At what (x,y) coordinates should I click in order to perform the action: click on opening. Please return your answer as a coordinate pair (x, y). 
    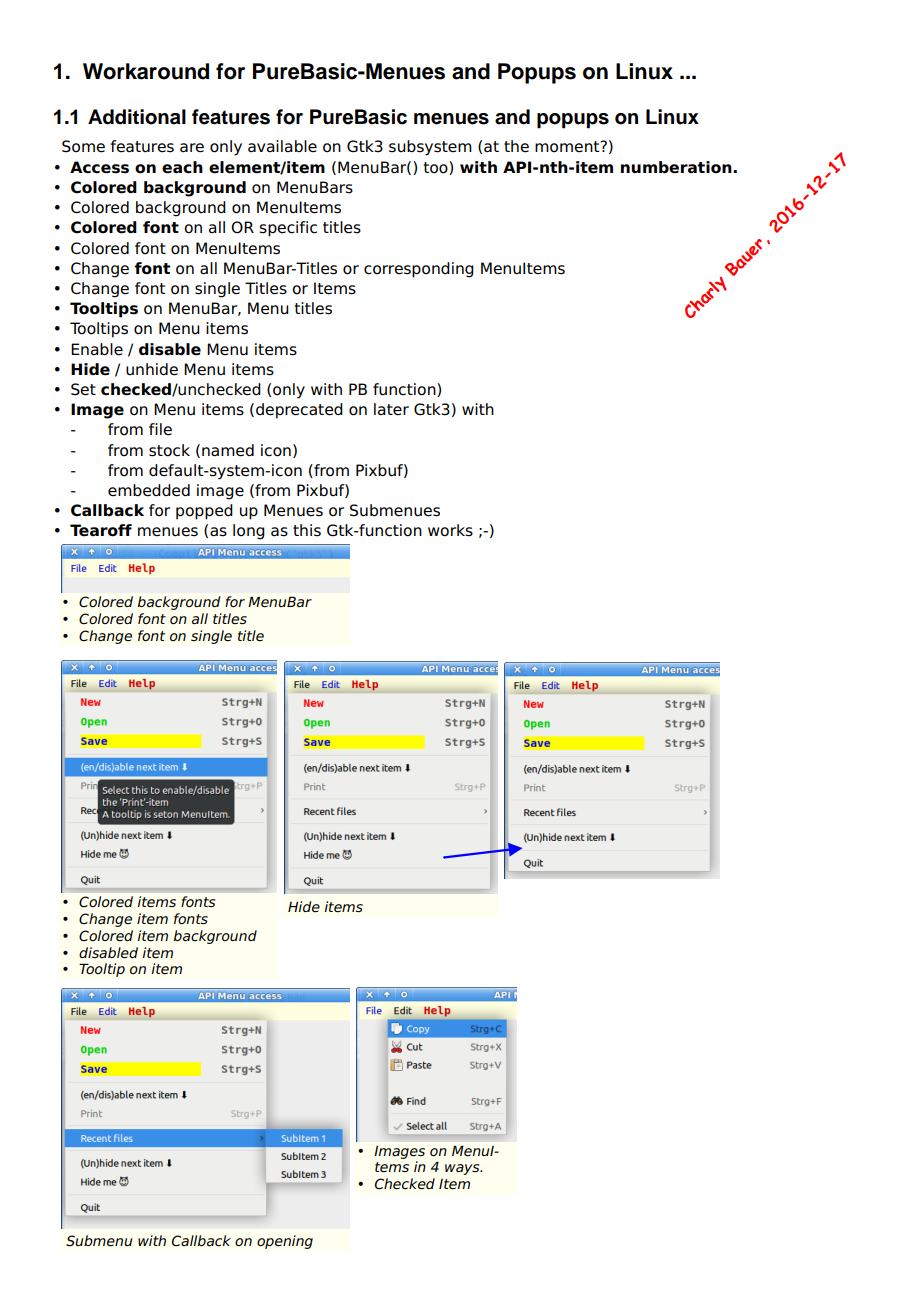
    Looking at the image, I should click on (285, 1242).
